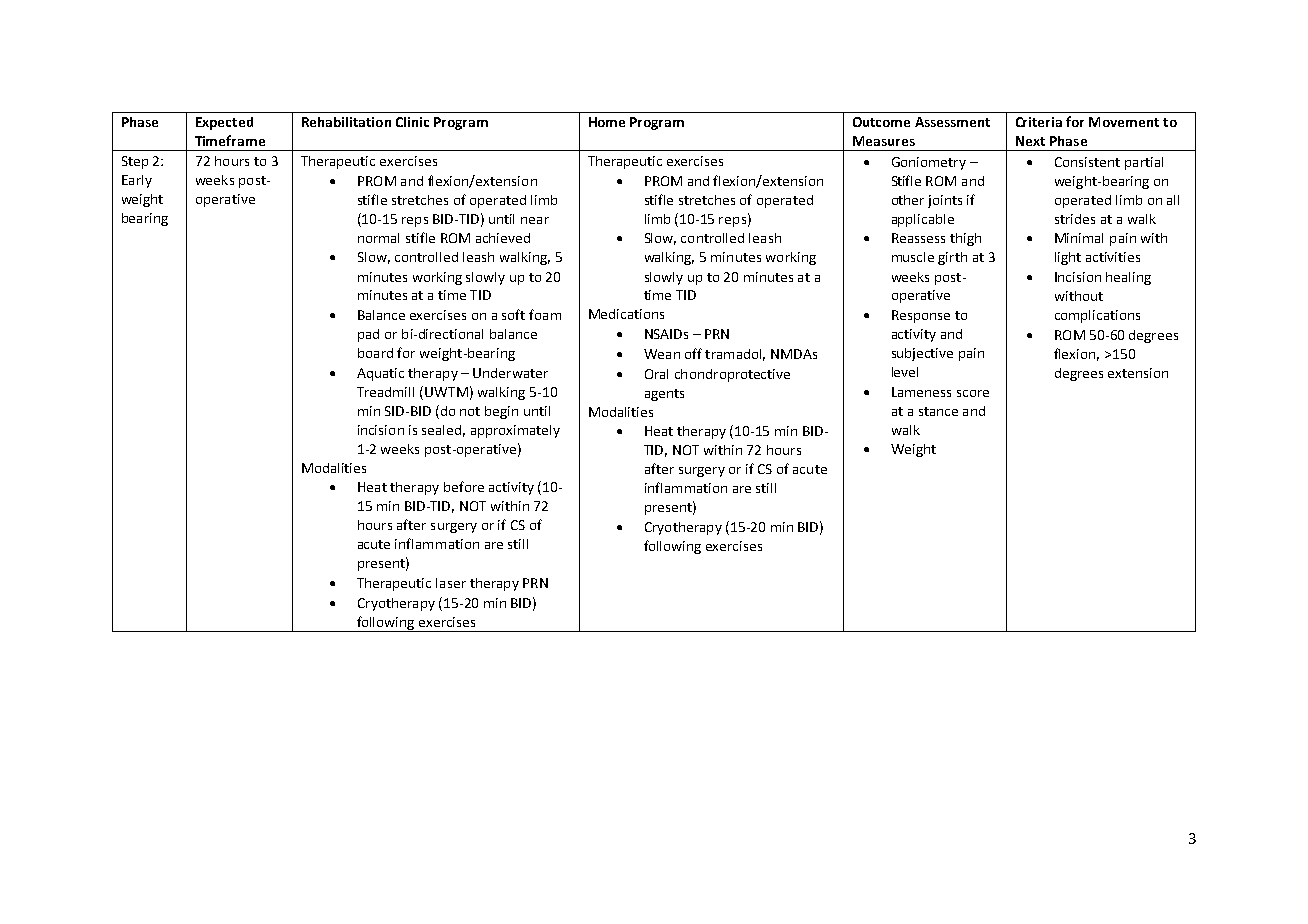  What do you see at coordinates (441, 430) in the screenshot?
I see `sealed` at bounding box center [441, 430].
